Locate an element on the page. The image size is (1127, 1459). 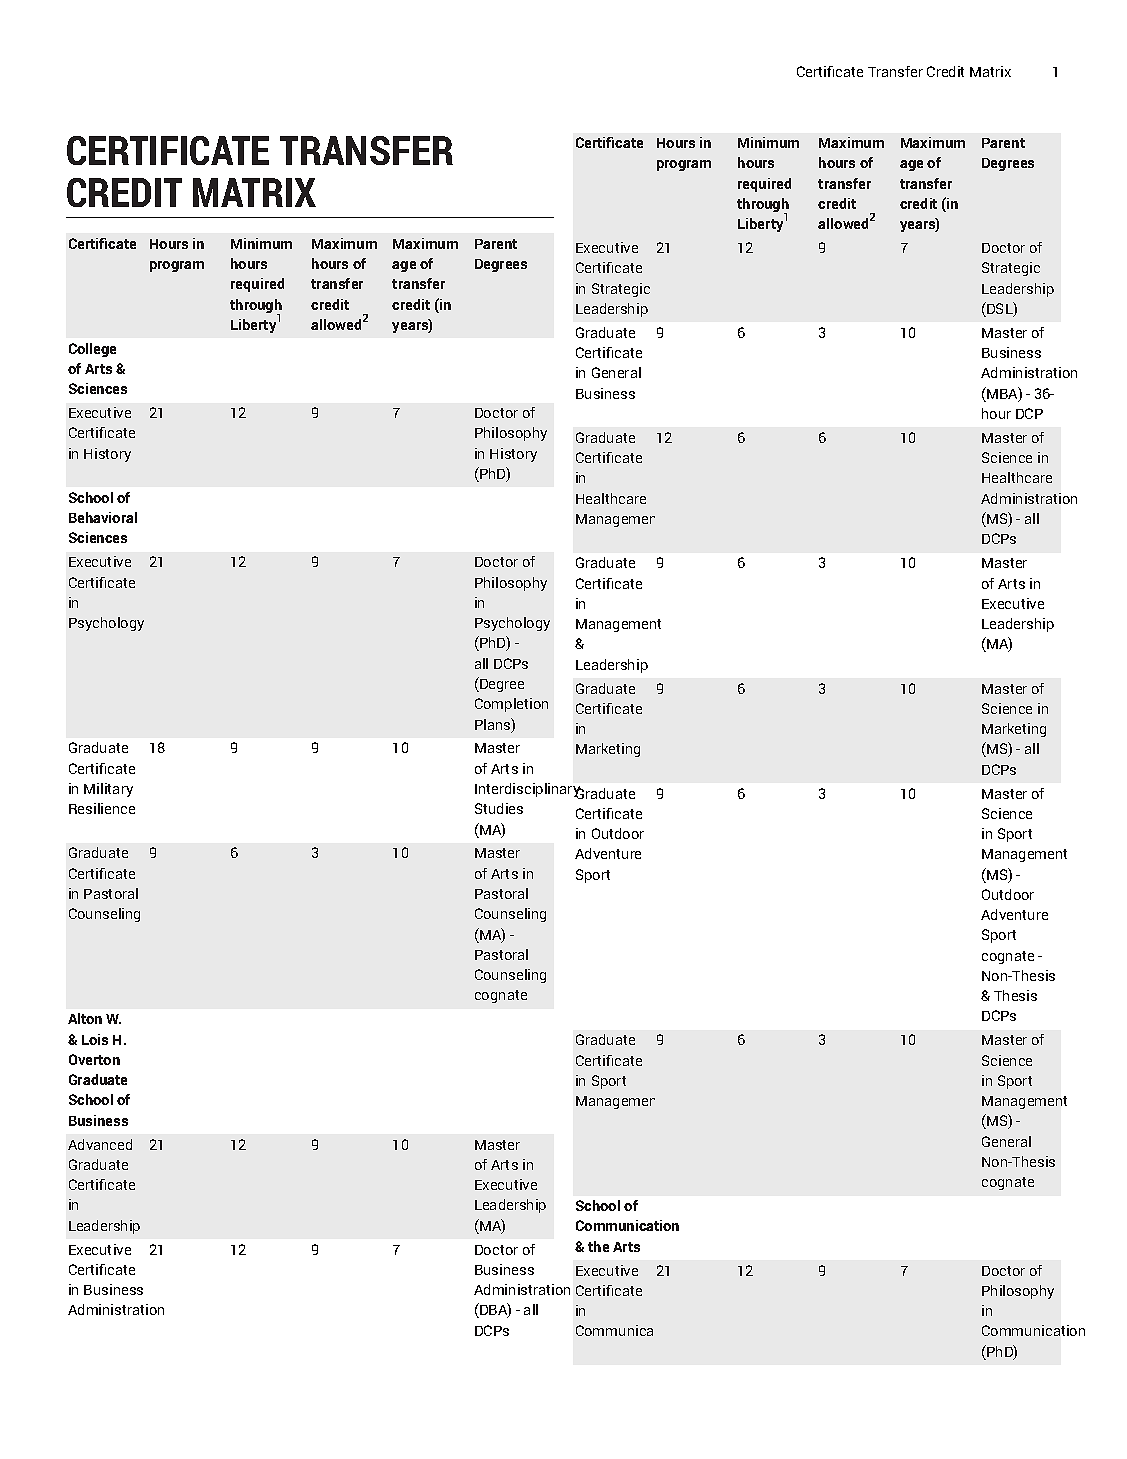
Behavioral is located at coordinates (103, 517).
